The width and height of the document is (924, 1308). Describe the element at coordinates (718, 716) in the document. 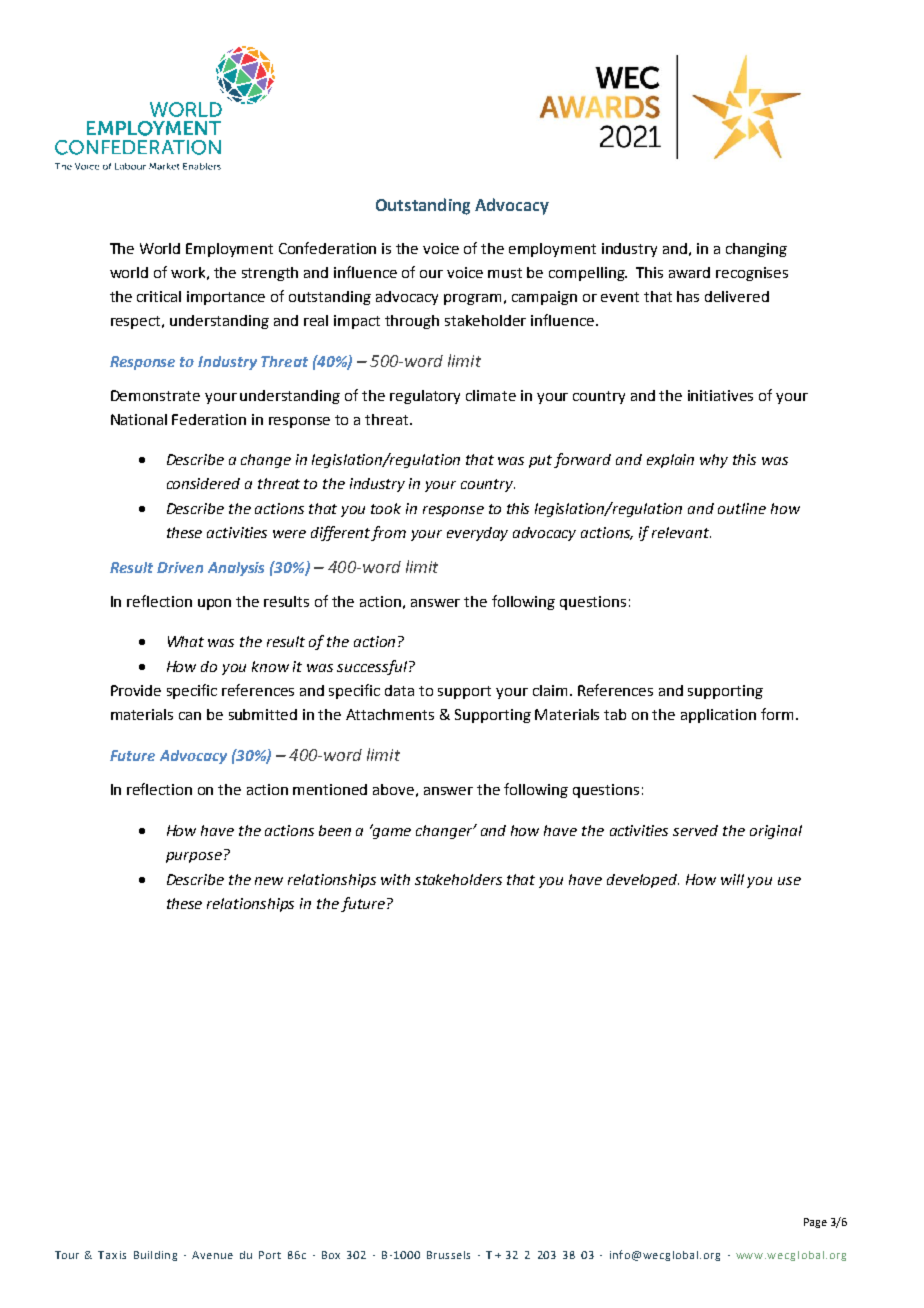

I see `application` at that location.
